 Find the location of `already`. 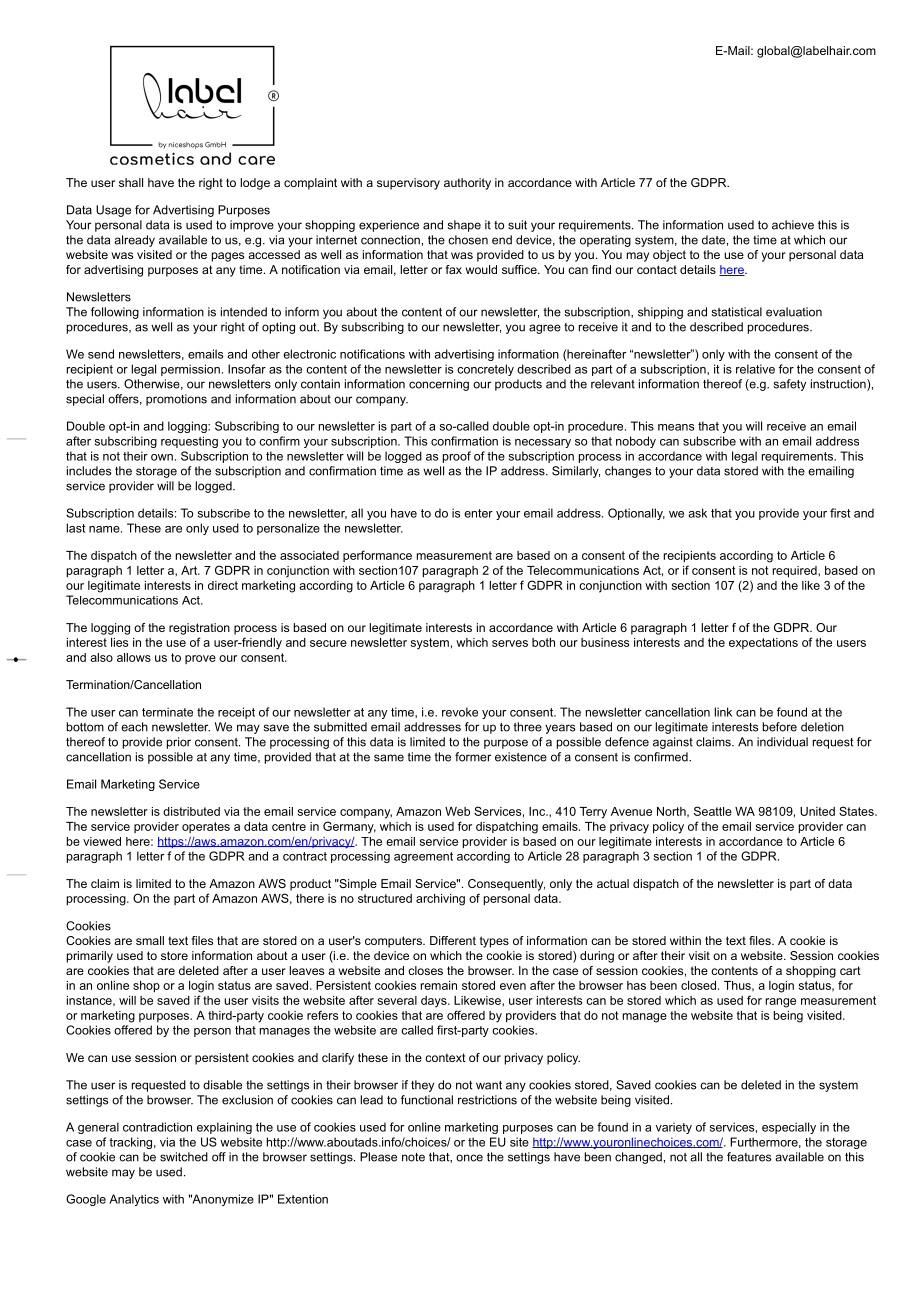

already is located at coordinates (134, 241).
